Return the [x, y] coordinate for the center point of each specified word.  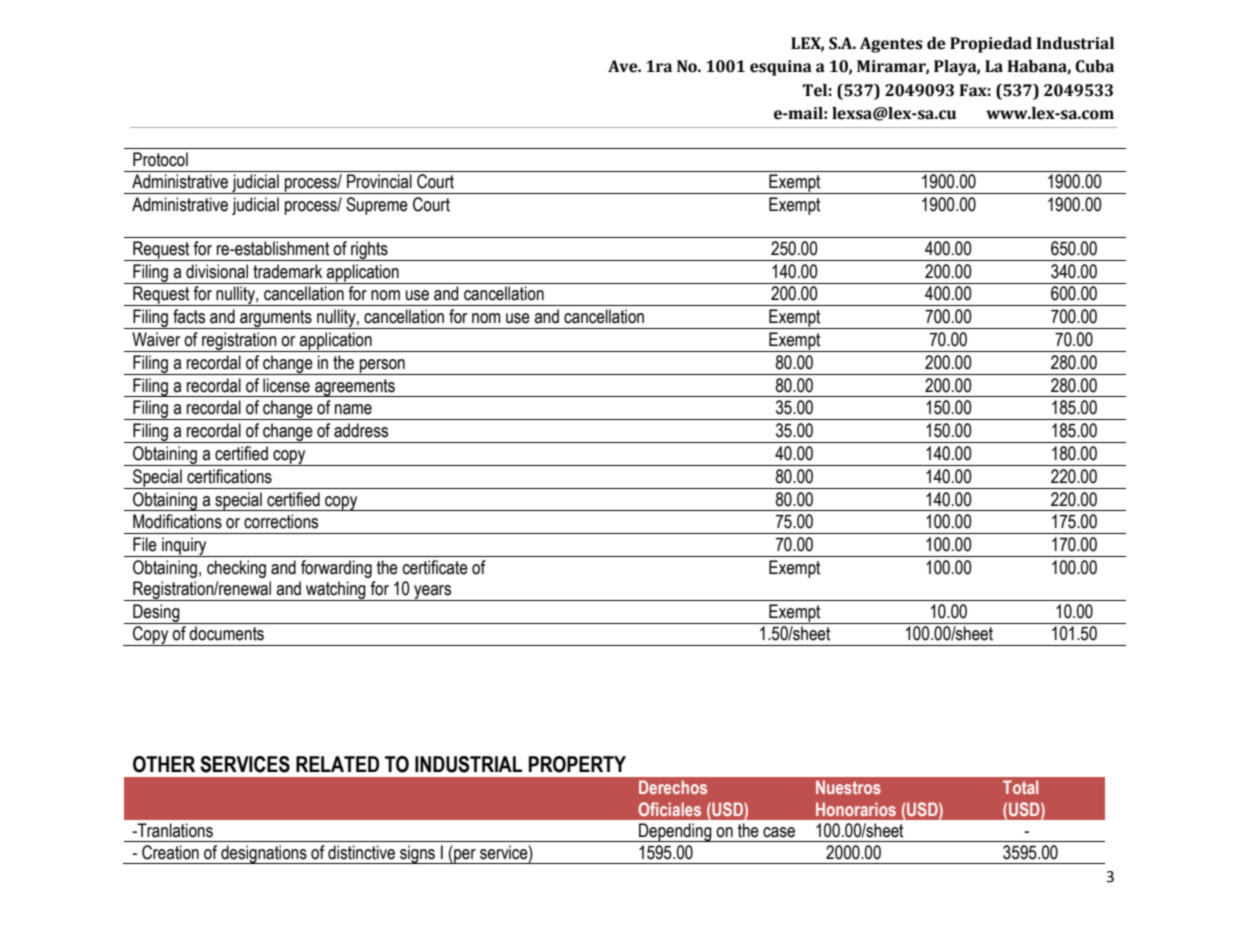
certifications [229, 476]
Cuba [1094, 66]
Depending [675, 832]
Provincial [379, 181]
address [361, 430]
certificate [435, 567]
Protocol [160, 159]
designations [264, 854]
